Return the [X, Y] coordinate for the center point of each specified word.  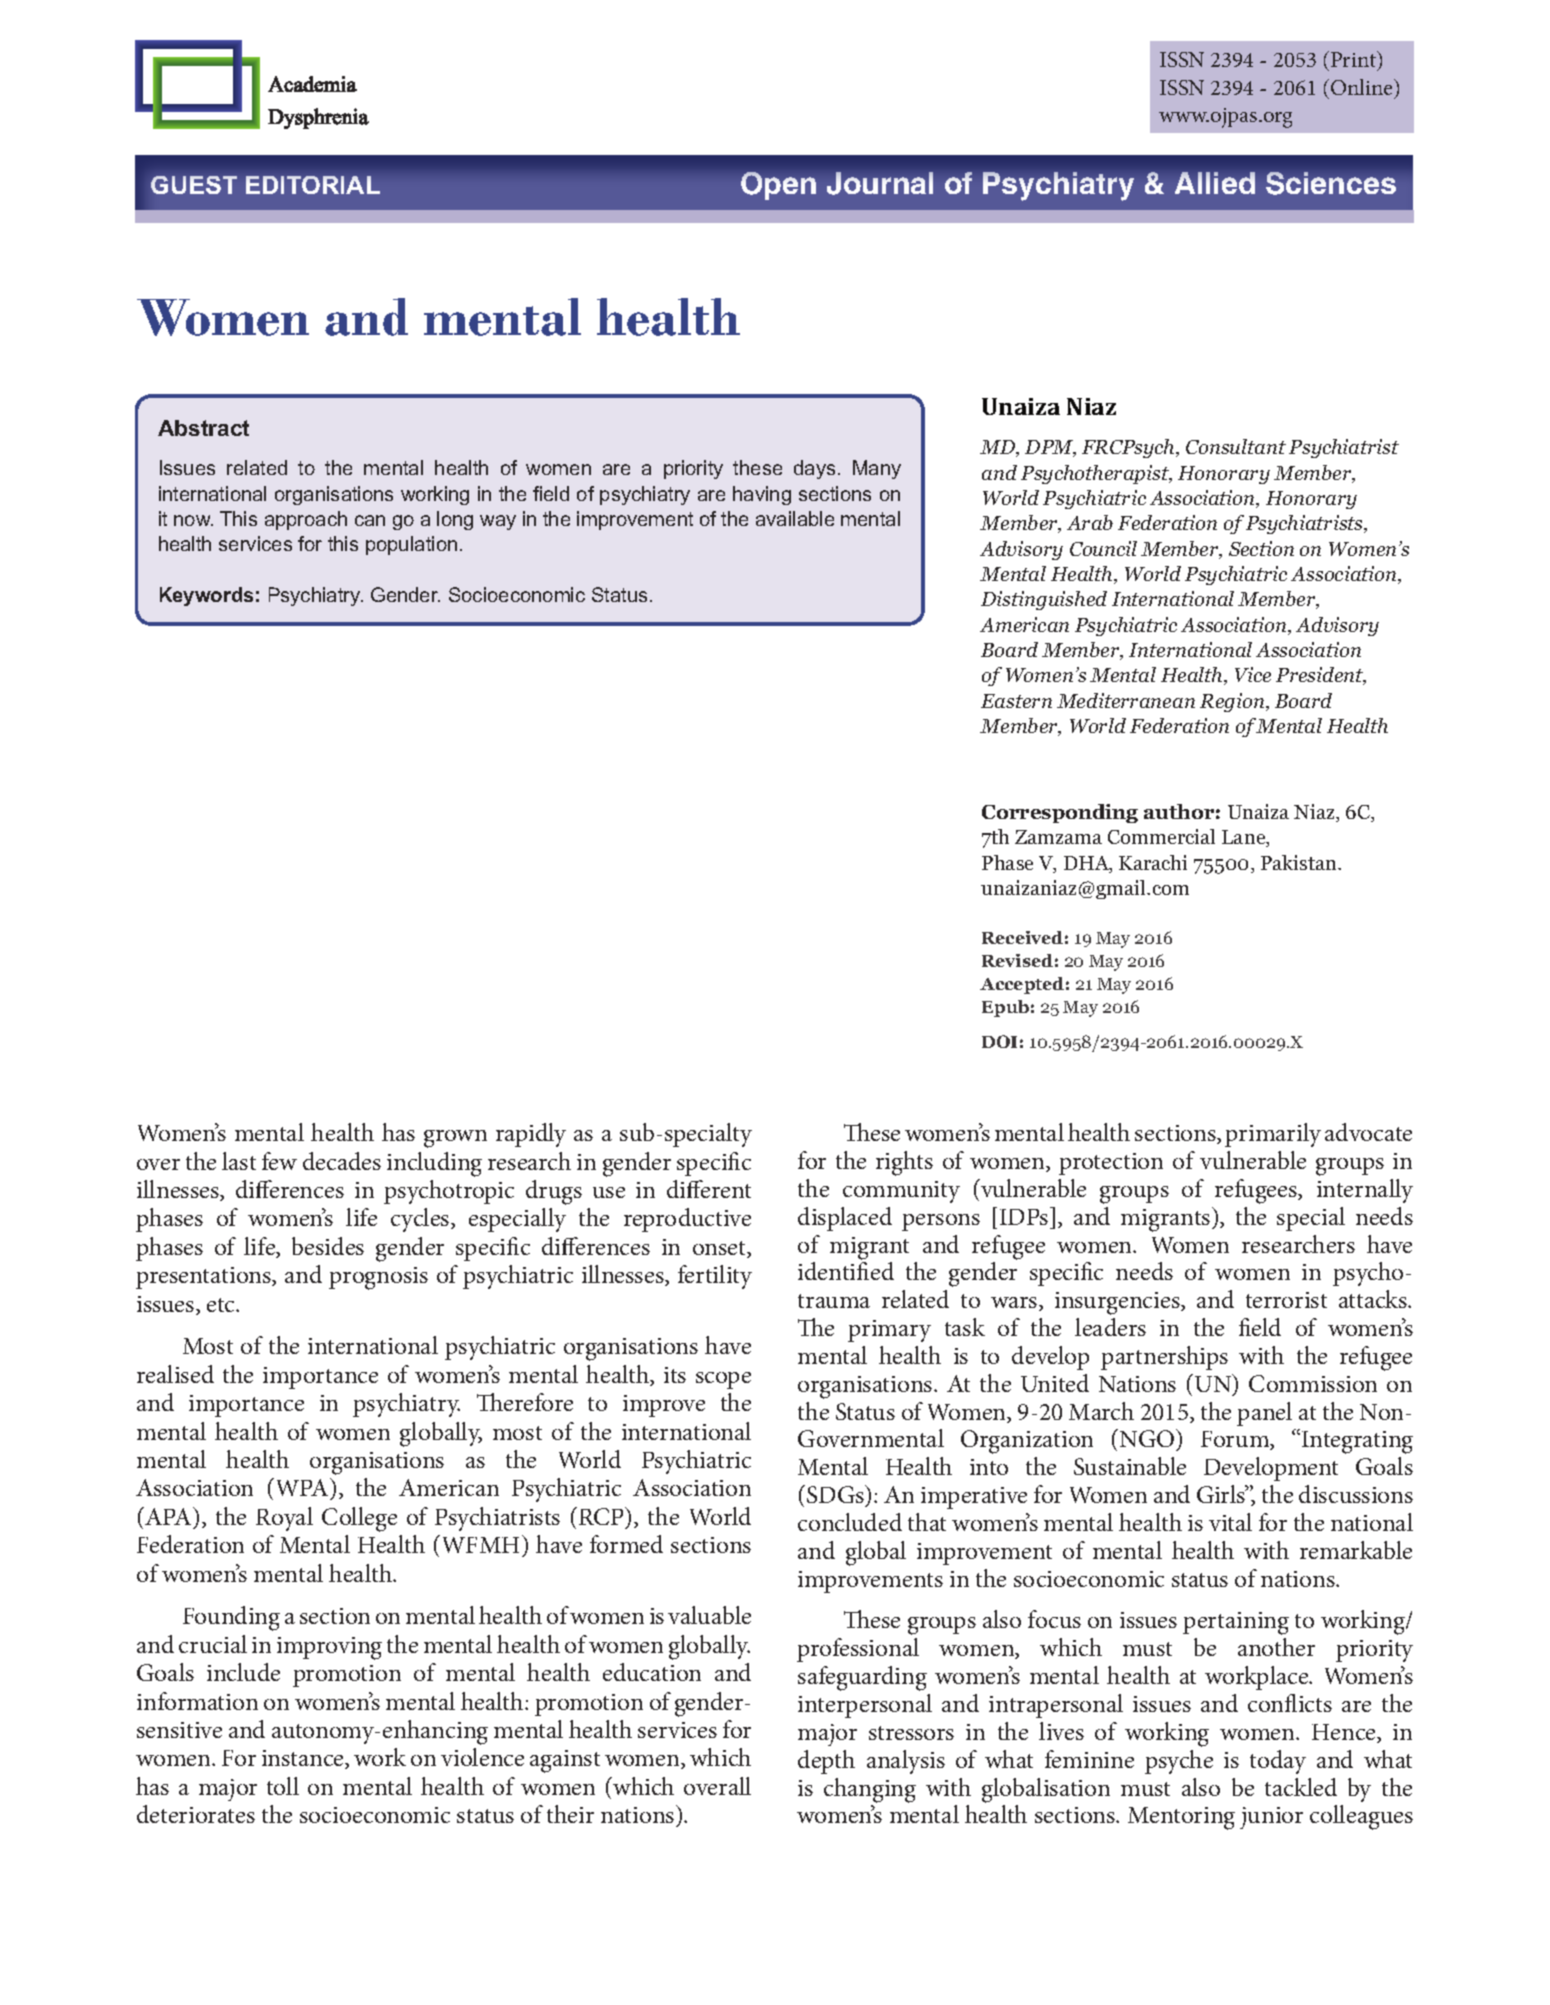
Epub [1005, 1008]
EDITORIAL [313, 185]
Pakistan [1300, 862]
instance [304, 1759]
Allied [1215, 183]
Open [778, 186]
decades [342, 1161]
